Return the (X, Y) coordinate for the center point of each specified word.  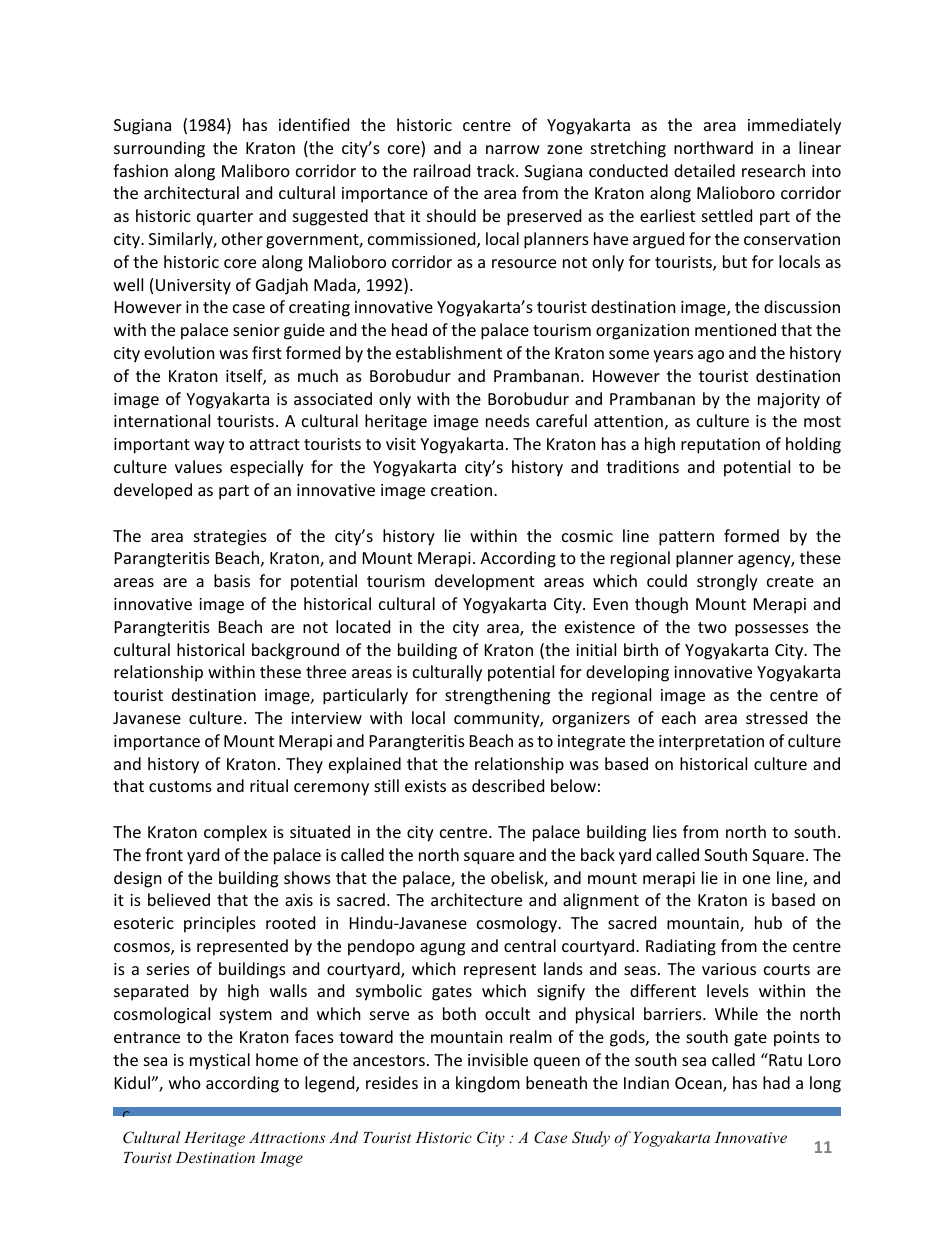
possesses (772, 630)
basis (232, 580)
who (185, 1082)
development (485, 582)
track (497, 170)
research (773, 170)
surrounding (159, 149)
